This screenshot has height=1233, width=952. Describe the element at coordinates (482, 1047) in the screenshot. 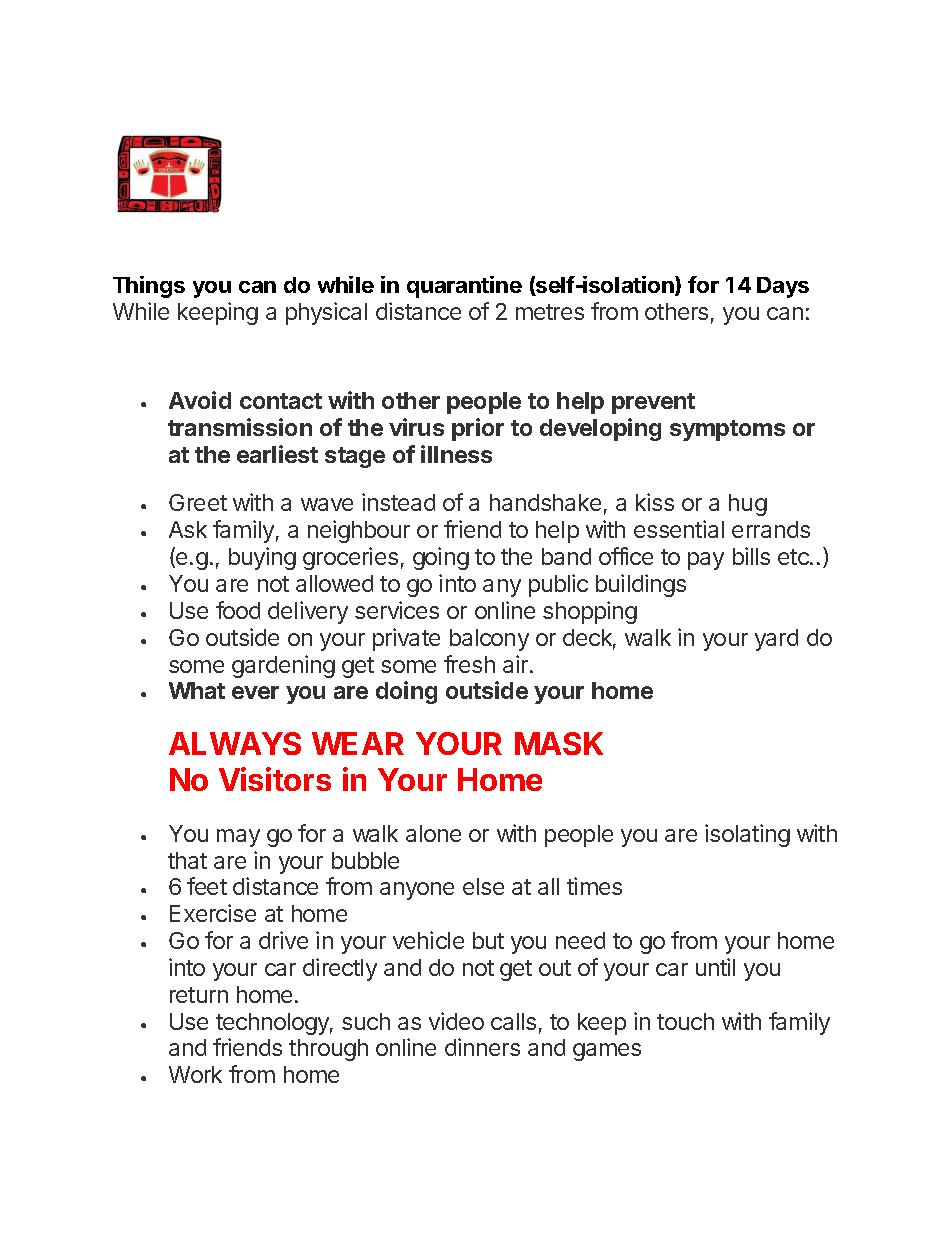

I see `dinners` at that location.
